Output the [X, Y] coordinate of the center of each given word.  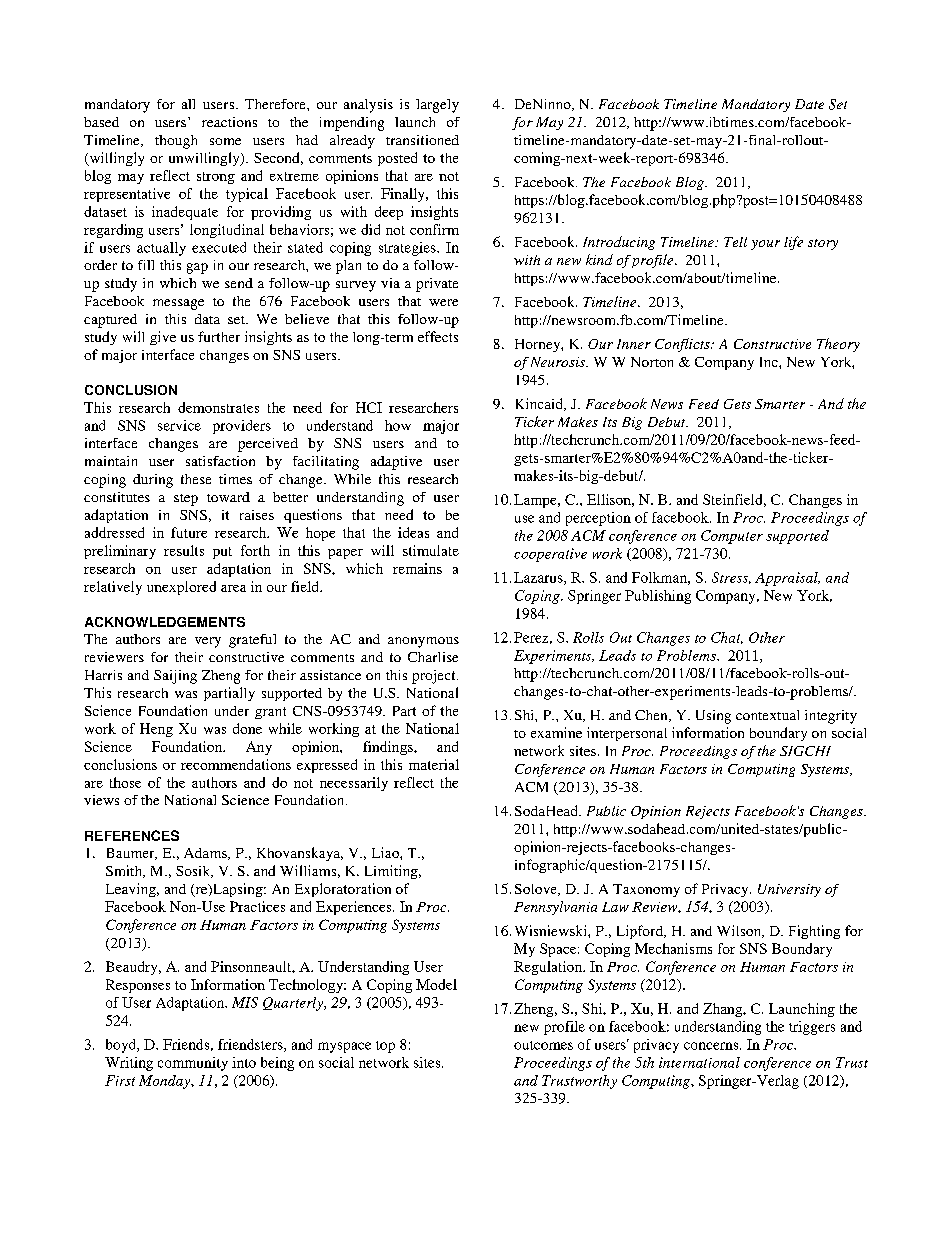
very [208, 642]
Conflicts [683, 345]
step [186, 500]
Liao [386, 852]
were [443, 302]
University [789, 890]
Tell [735, 242]
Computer [732, 537]
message [178, 304]
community [193, 1064]
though [176, 142]
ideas [413, 532]
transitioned [422, 140]
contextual [767, 715]
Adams [206, 854]
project [435, 677]
